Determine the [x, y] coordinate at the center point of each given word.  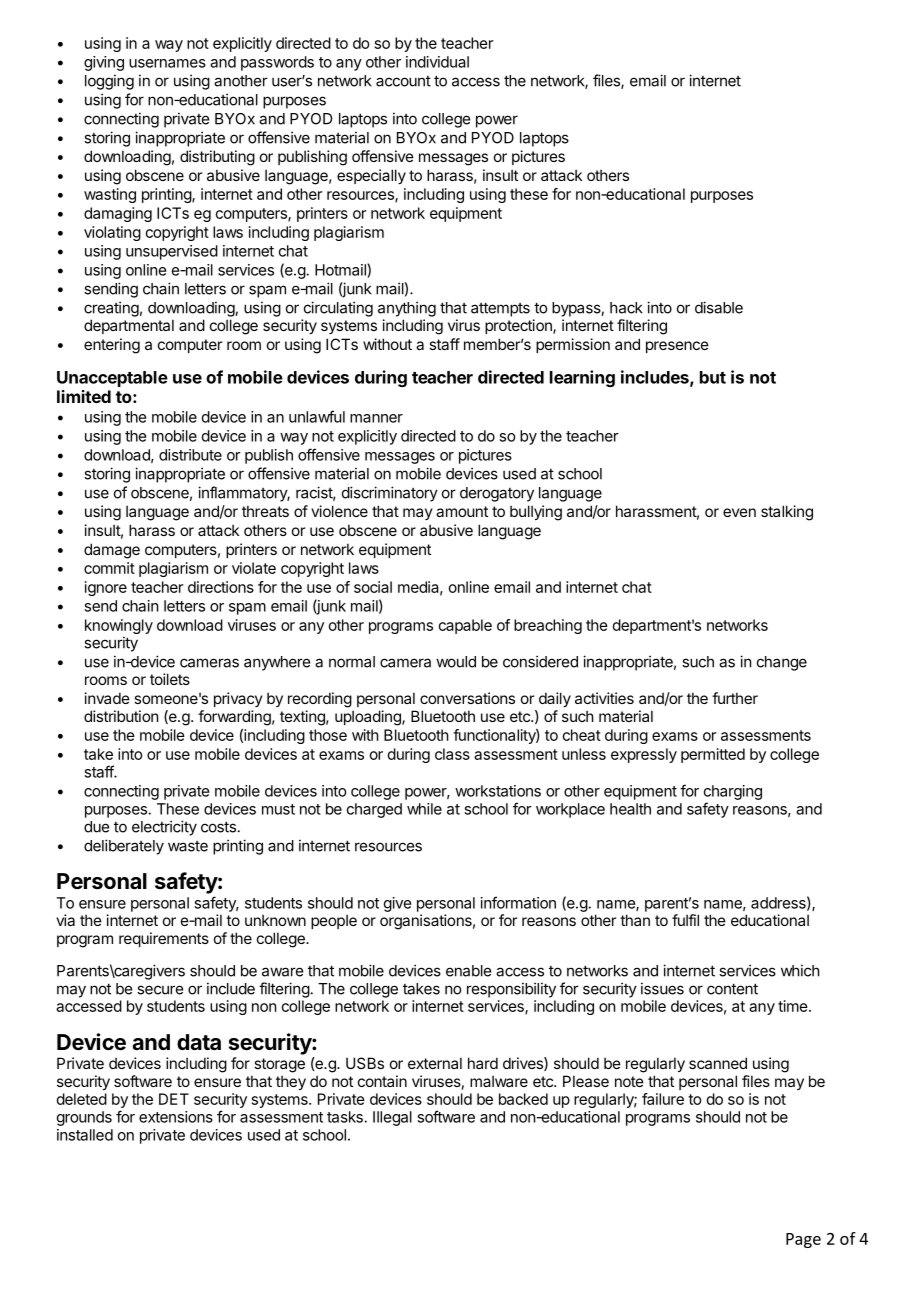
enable [468, 971]
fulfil [685, 920]
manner [376, 418]
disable [719, 307]
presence [677, 347]
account [403, 81]
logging [109, 82]
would [456, 662]
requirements [164, 939]
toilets [170, 679]
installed [85, 1135]
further [735, 698]
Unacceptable [112, 379]
